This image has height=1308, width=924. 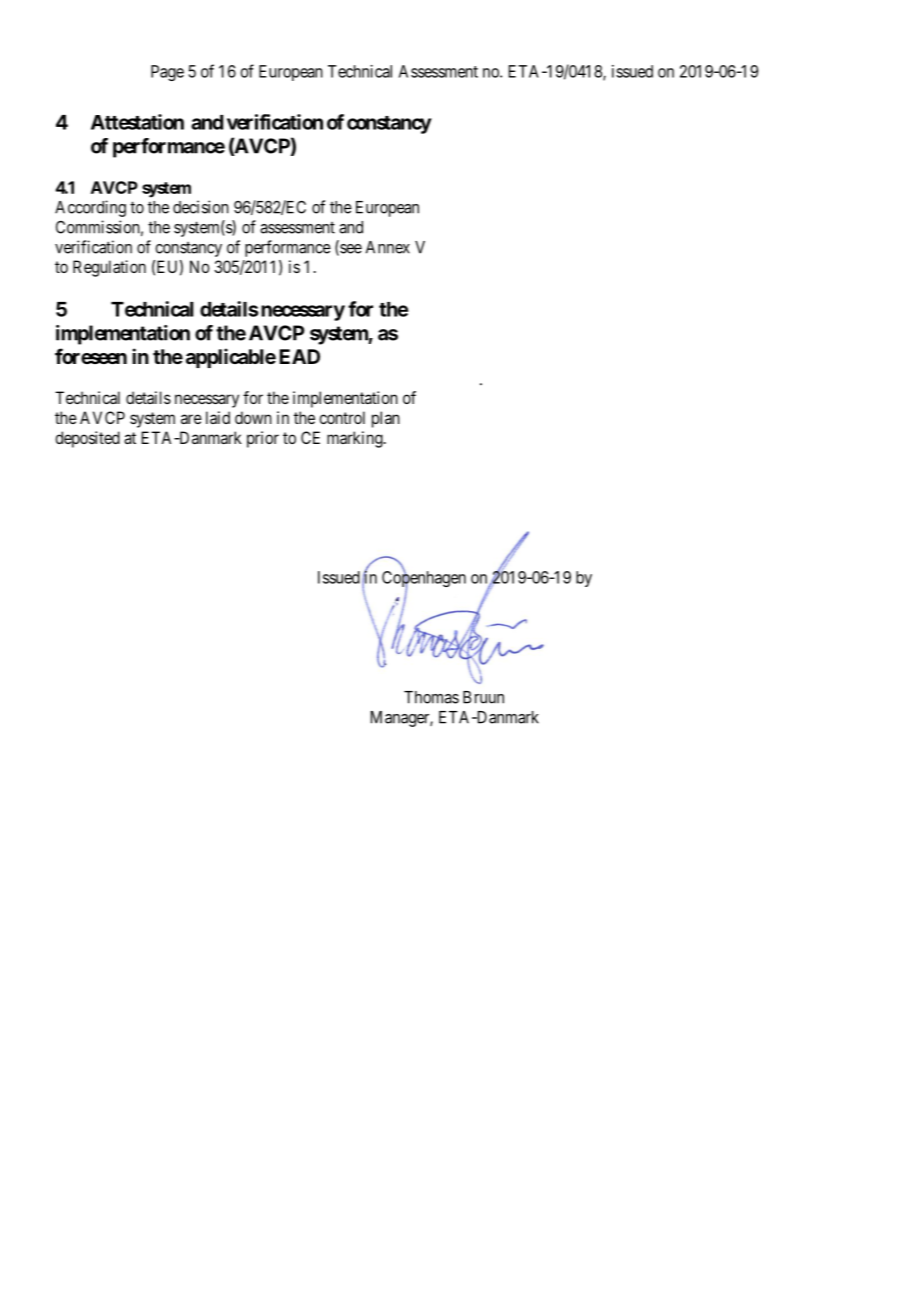 What do you see at coordinates (263, 439) in the image?
I see `prior` at bounding box center [263, 439].
